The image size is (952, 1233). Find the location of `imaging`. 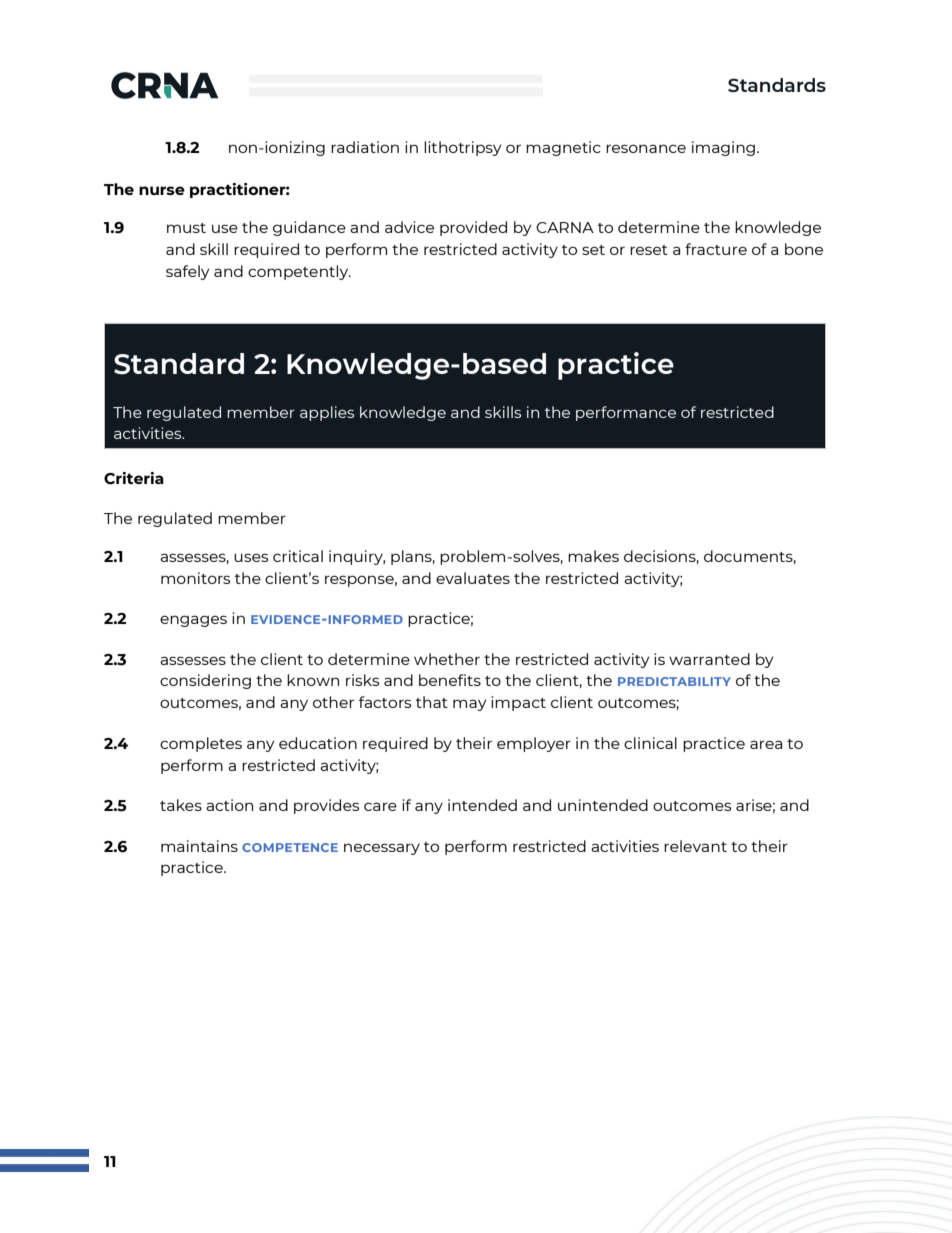

imaging is located at coordinates (725, 148).
